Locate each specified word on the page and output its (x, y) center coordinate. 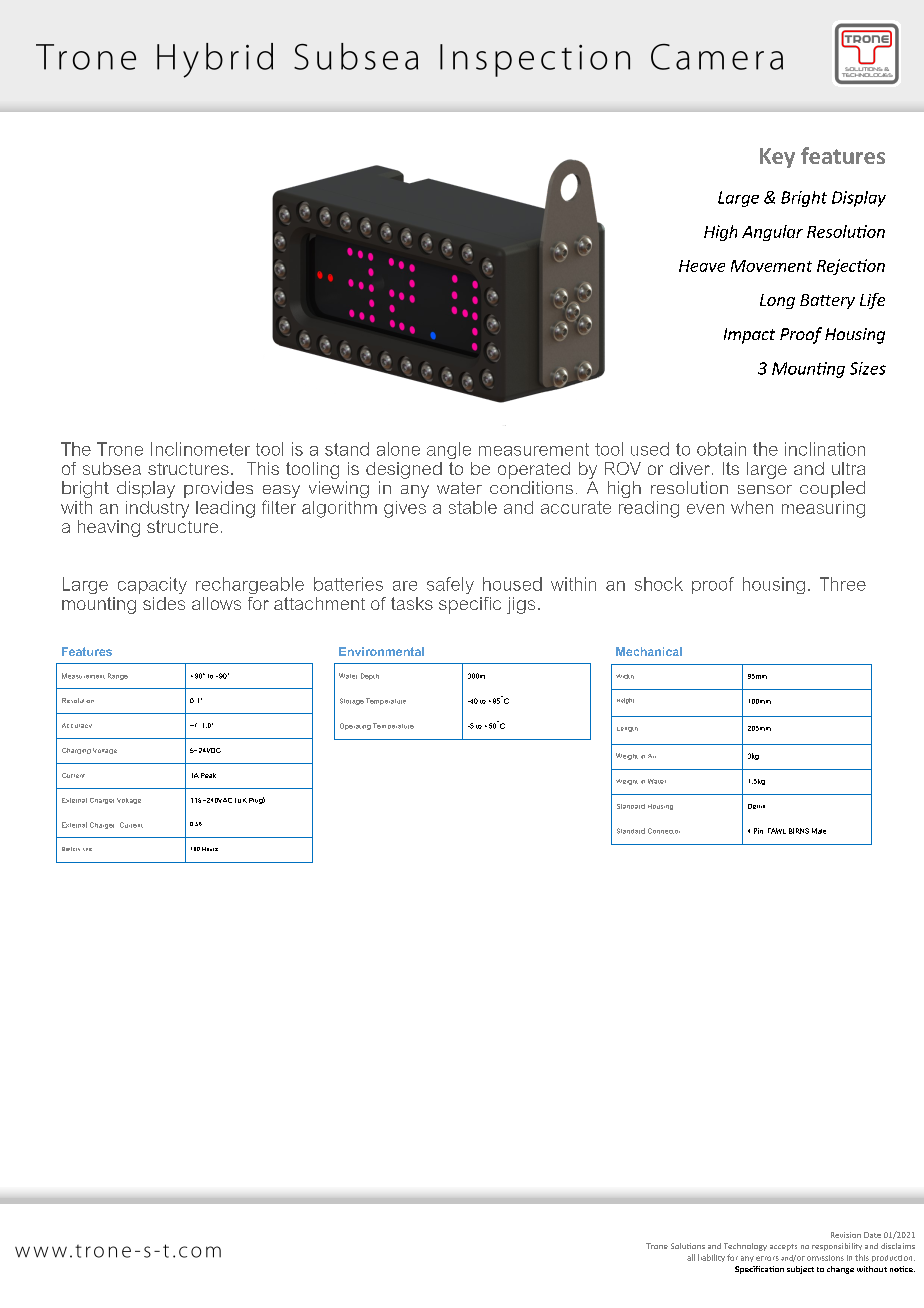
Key (777, 158)
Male (819, 831)
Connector (664, 831)
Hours (210, 849)
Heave (702, 266)
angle (449, 450)
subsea (112, 468)
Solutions (688, 1246)
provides (218, 489)
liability (711, 1258)
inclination (825, 449)
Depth (370, 676)
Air (652, 756)
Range (118, 676)
